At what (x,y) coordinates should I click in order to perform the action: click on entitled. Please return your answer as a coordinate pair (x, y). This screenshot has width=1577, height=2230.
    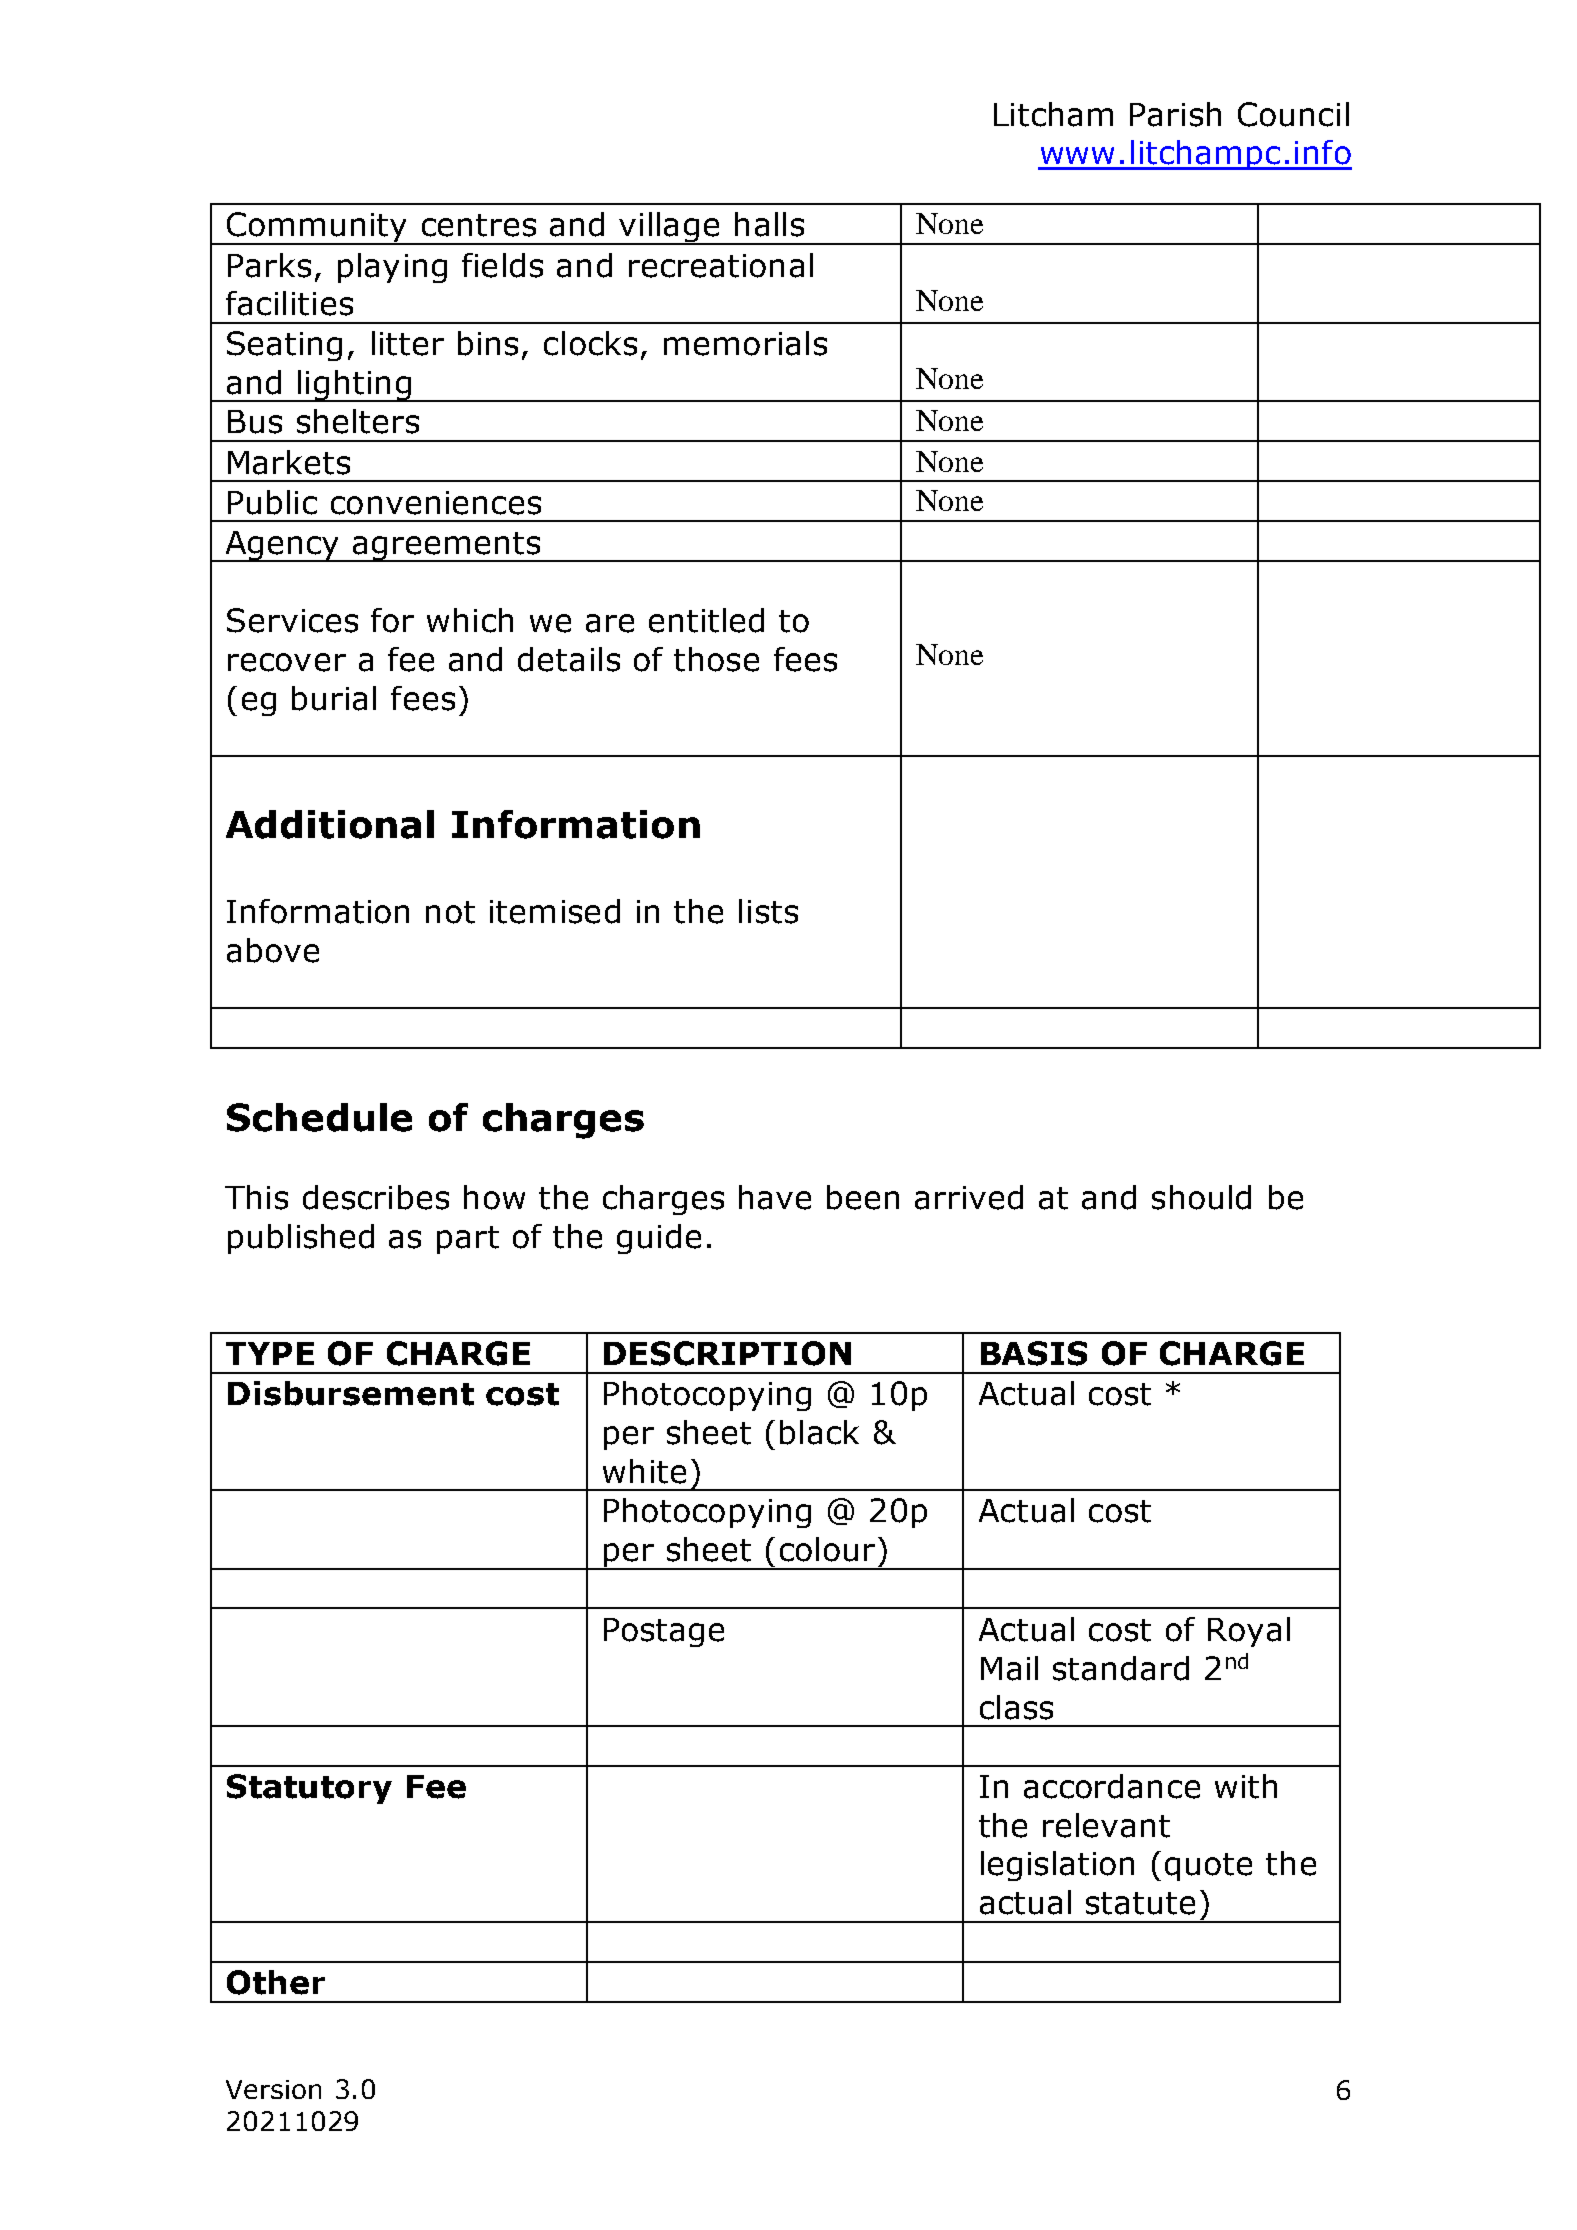
    Looking at the image, I should click on (706, 620).
